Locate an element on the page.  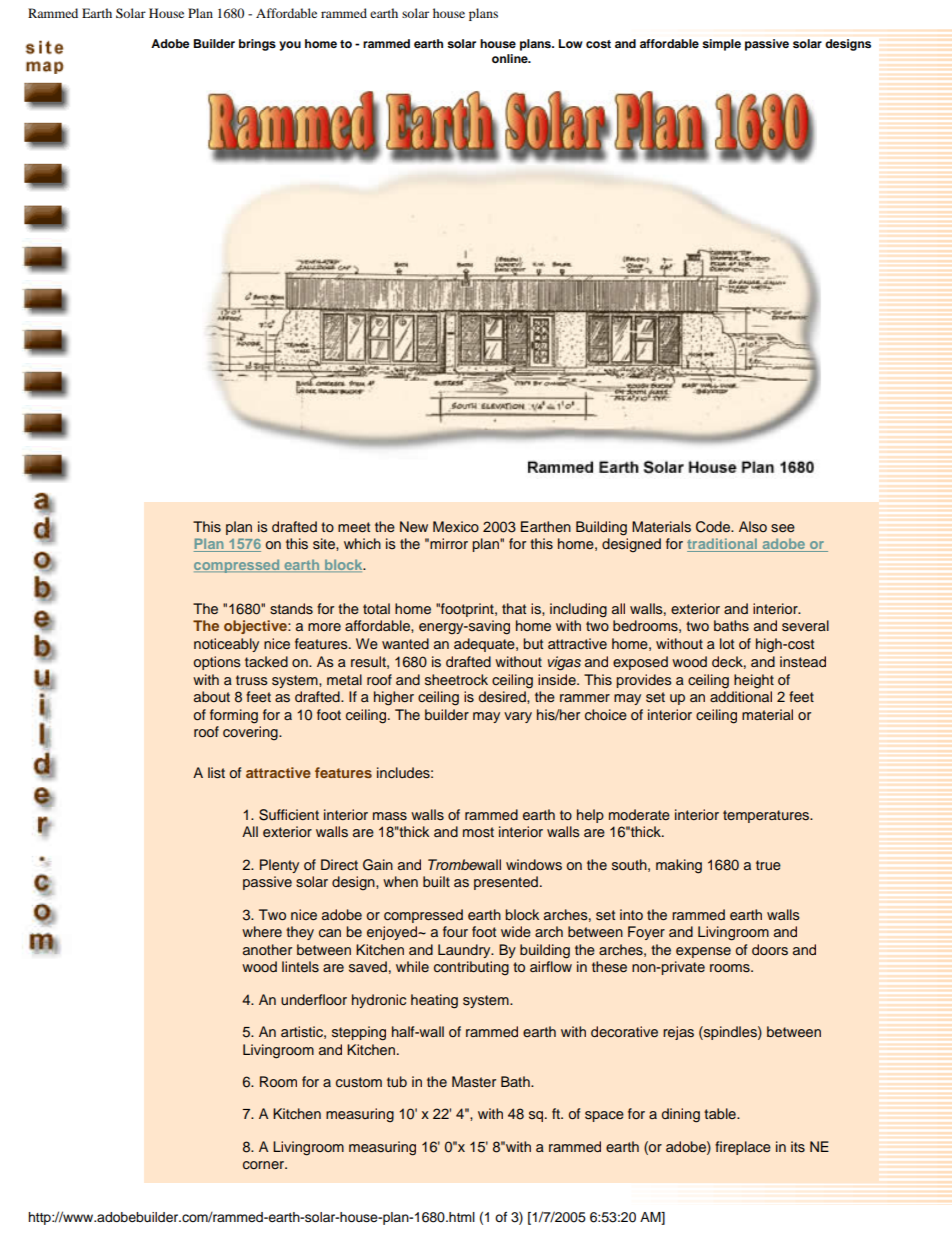
you is located at coordinates (290, 46).
